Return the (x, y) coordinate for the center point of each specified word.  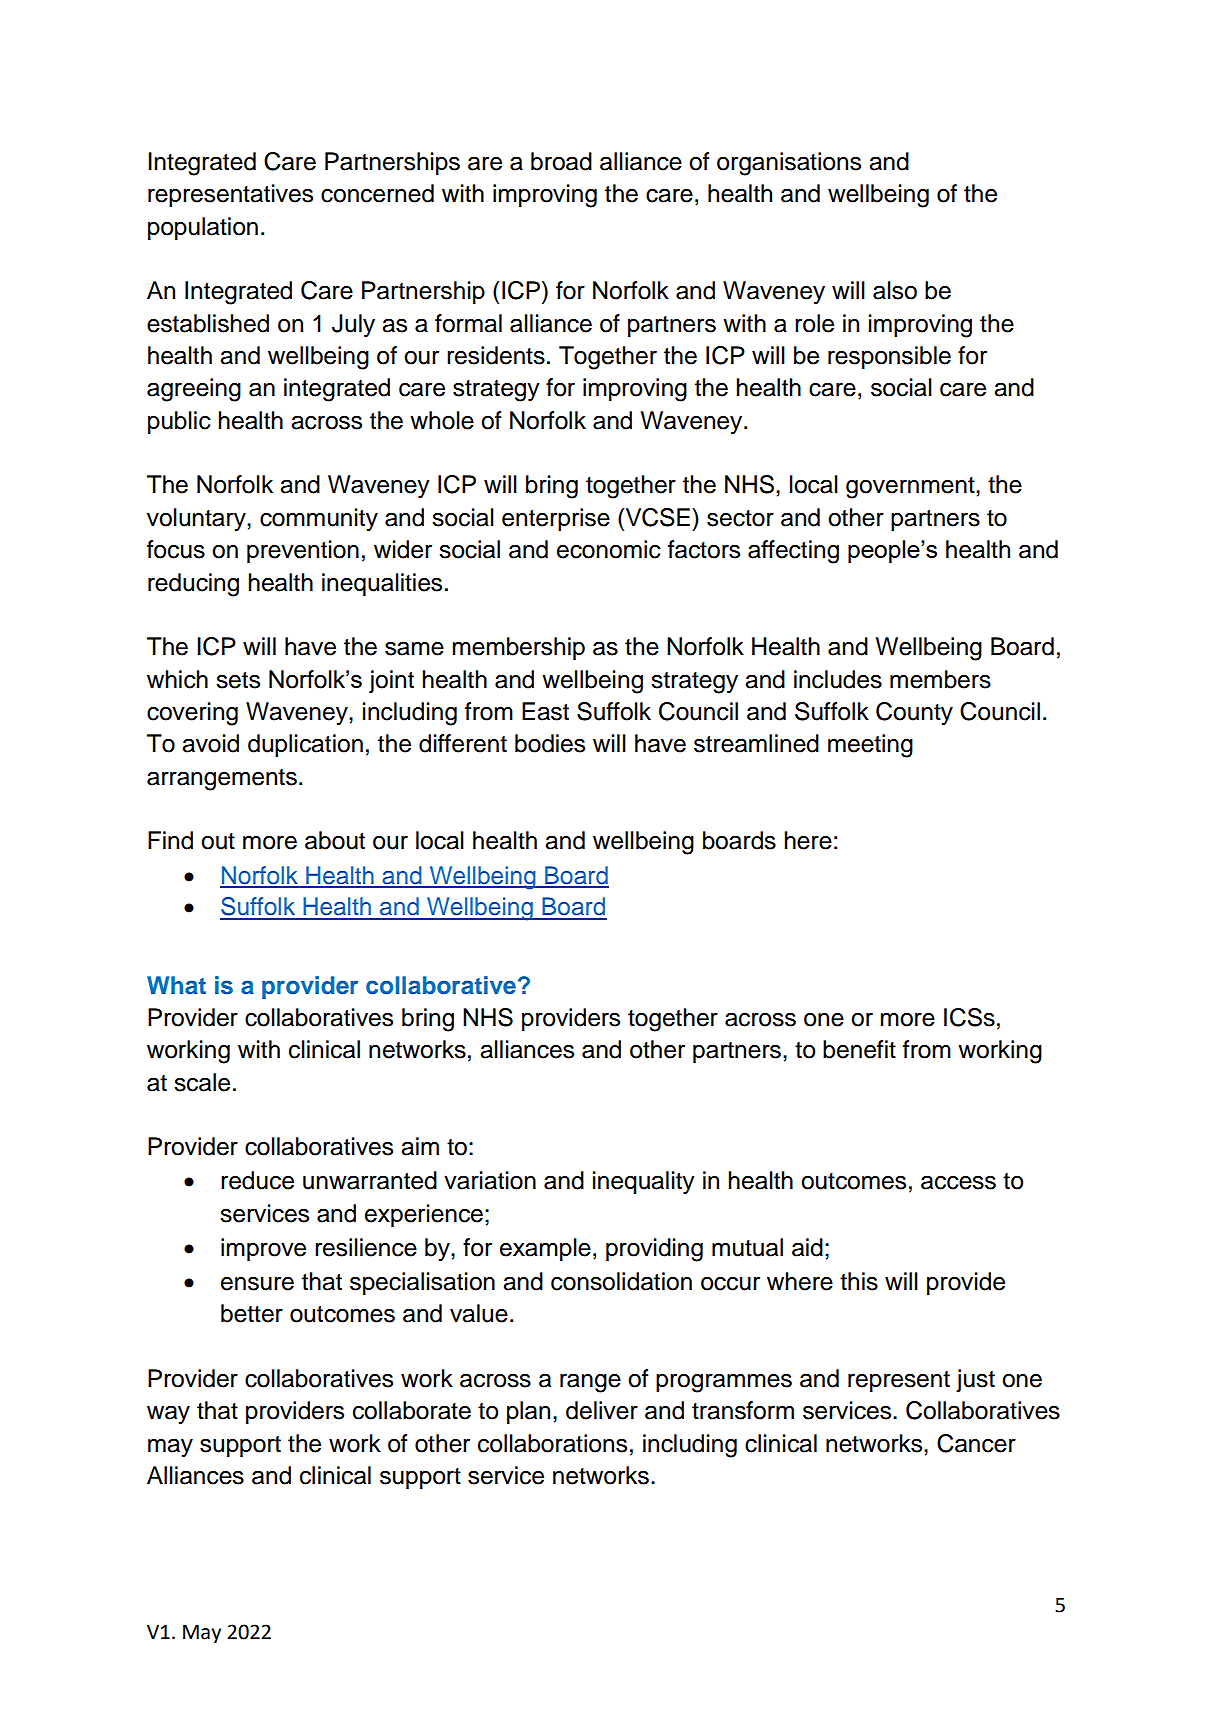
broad (561, 161)
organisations (789, 164)
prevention (303, 551)
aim (420, 1146)
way (168, 1415)
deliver (602, 1410)
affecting (793, 552)
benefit (859, 1049)
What (176, 985)
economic (609, 549)
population (203, 228)
